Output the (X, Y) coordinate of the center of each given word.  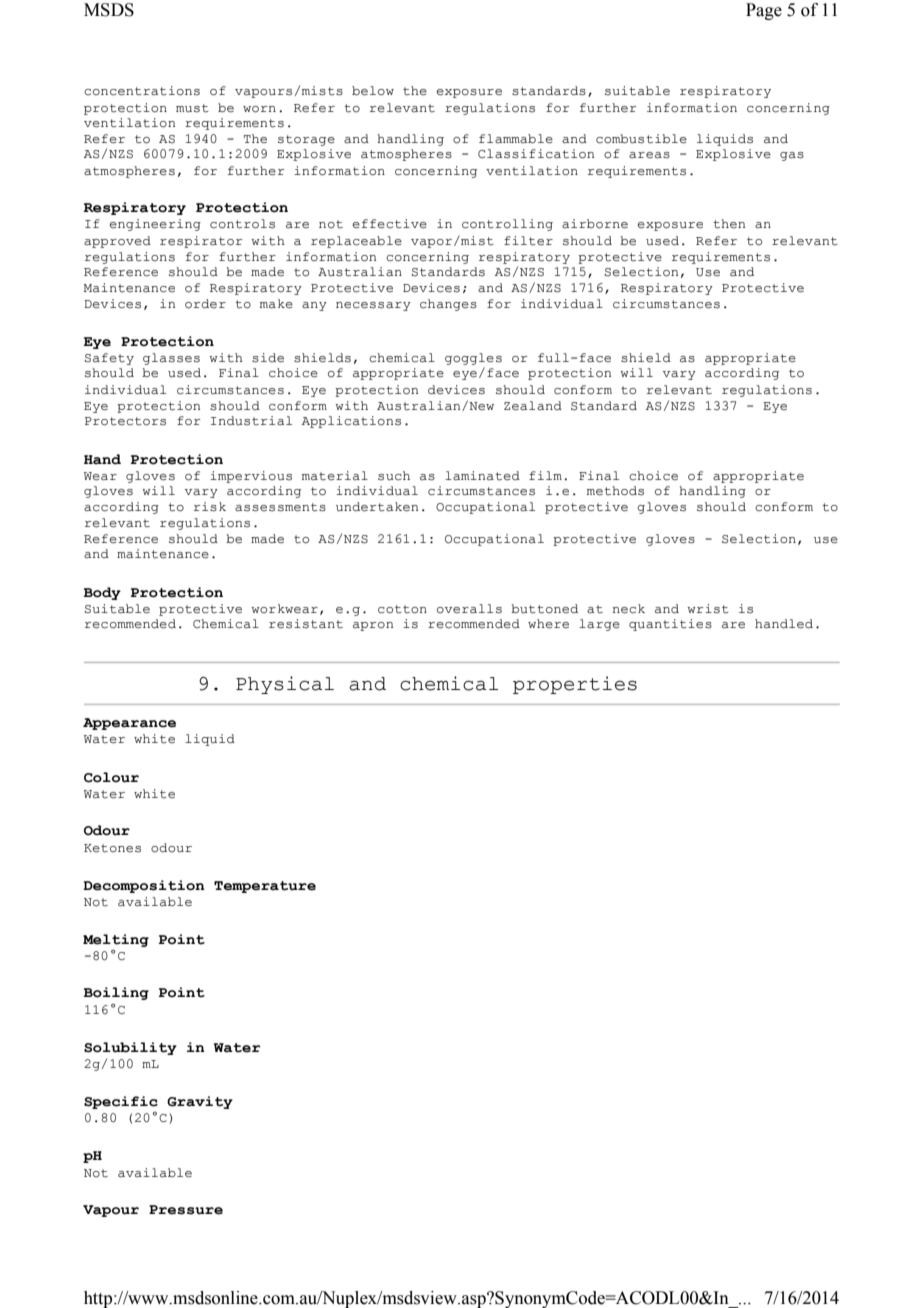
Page (764, 11)
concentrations (142, 91)
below (373, 91)
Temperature (265, 887)
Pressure (186, 1210)
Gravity (200, 1102)
